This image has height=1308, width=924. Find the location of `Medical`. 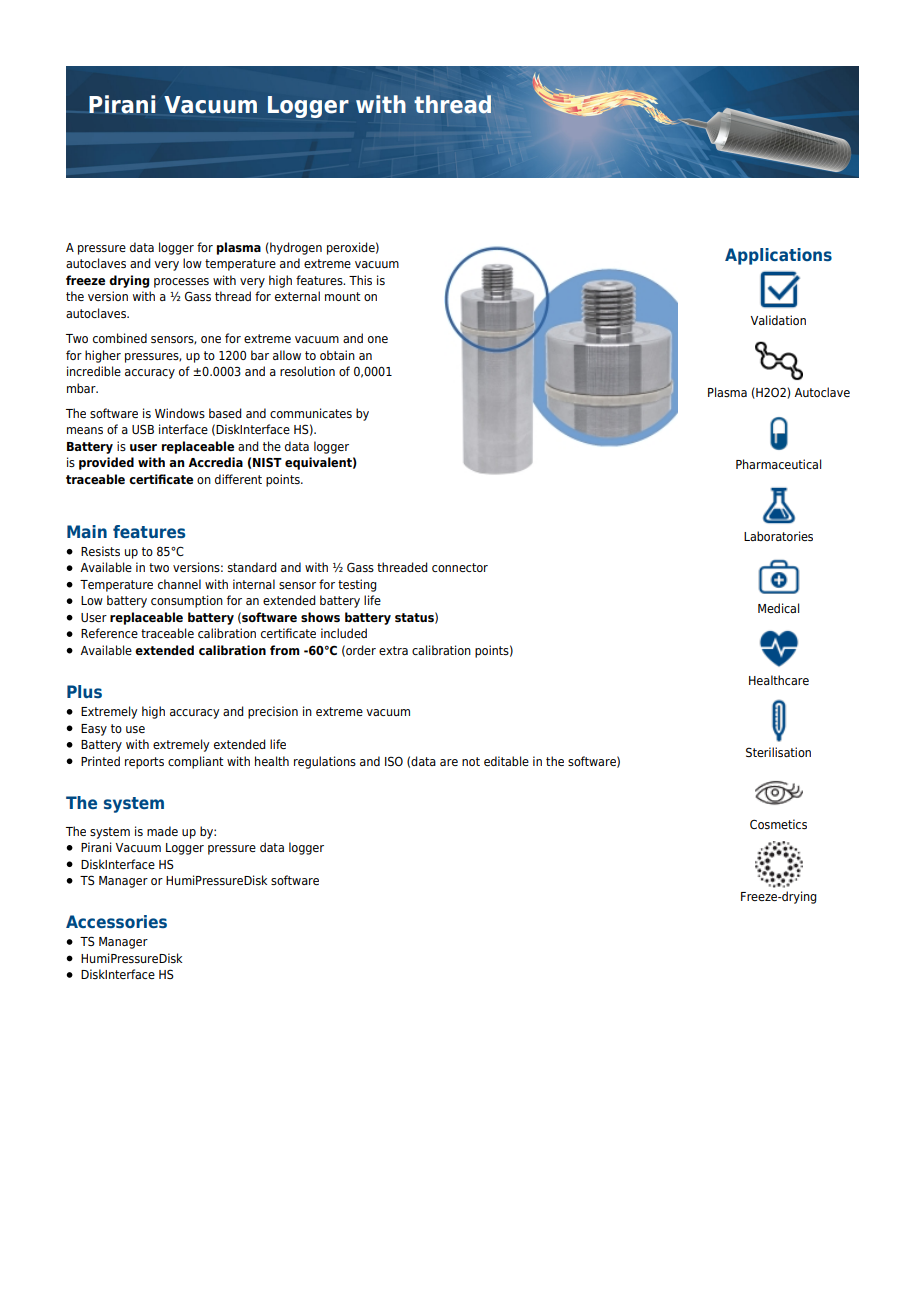

Medical is located at coordinates (778, 608).
